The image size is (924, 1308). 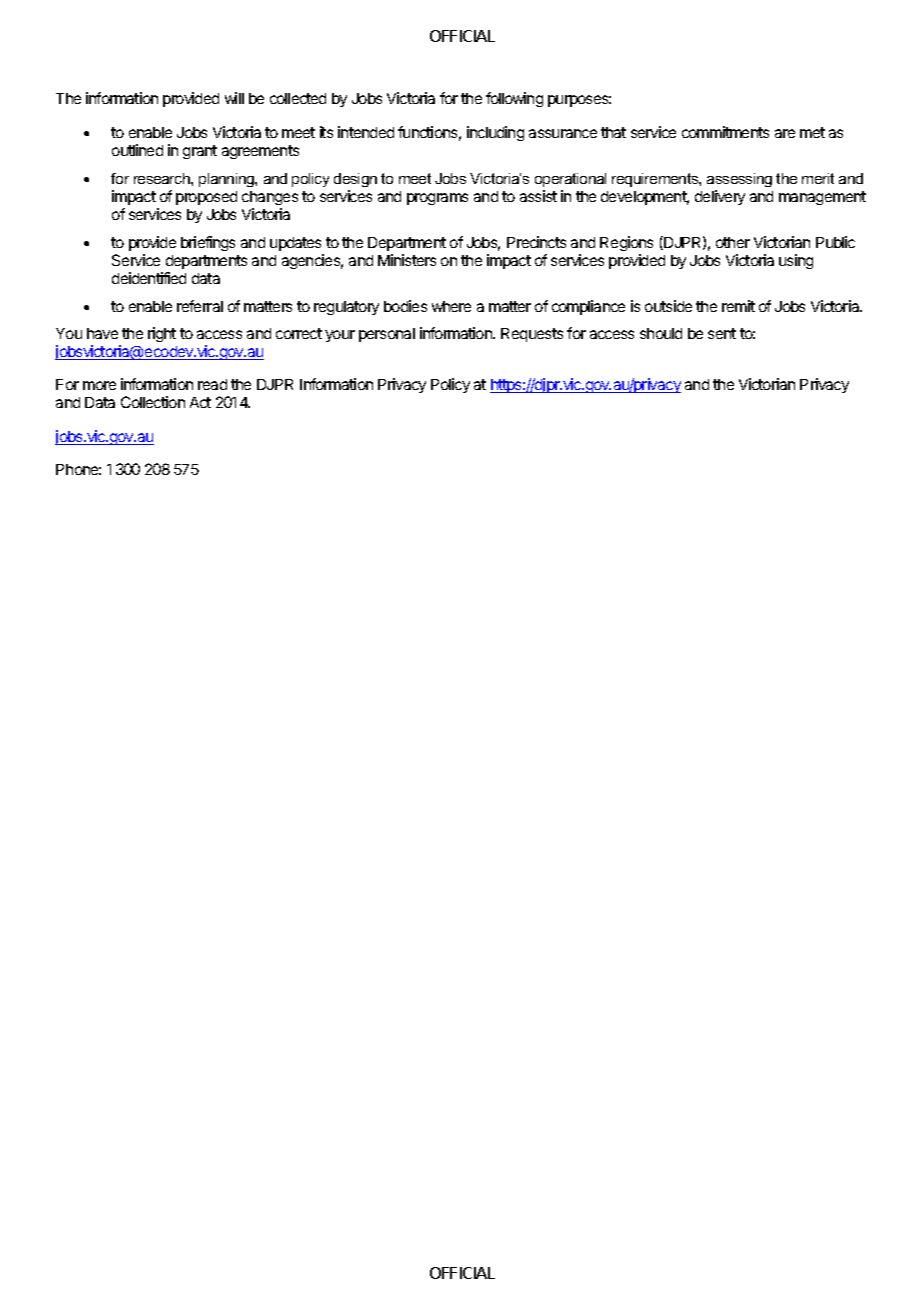 What do you see at coordinates (208, 243) in the page?
I see `briefings` at bounding box center [208, 243].
